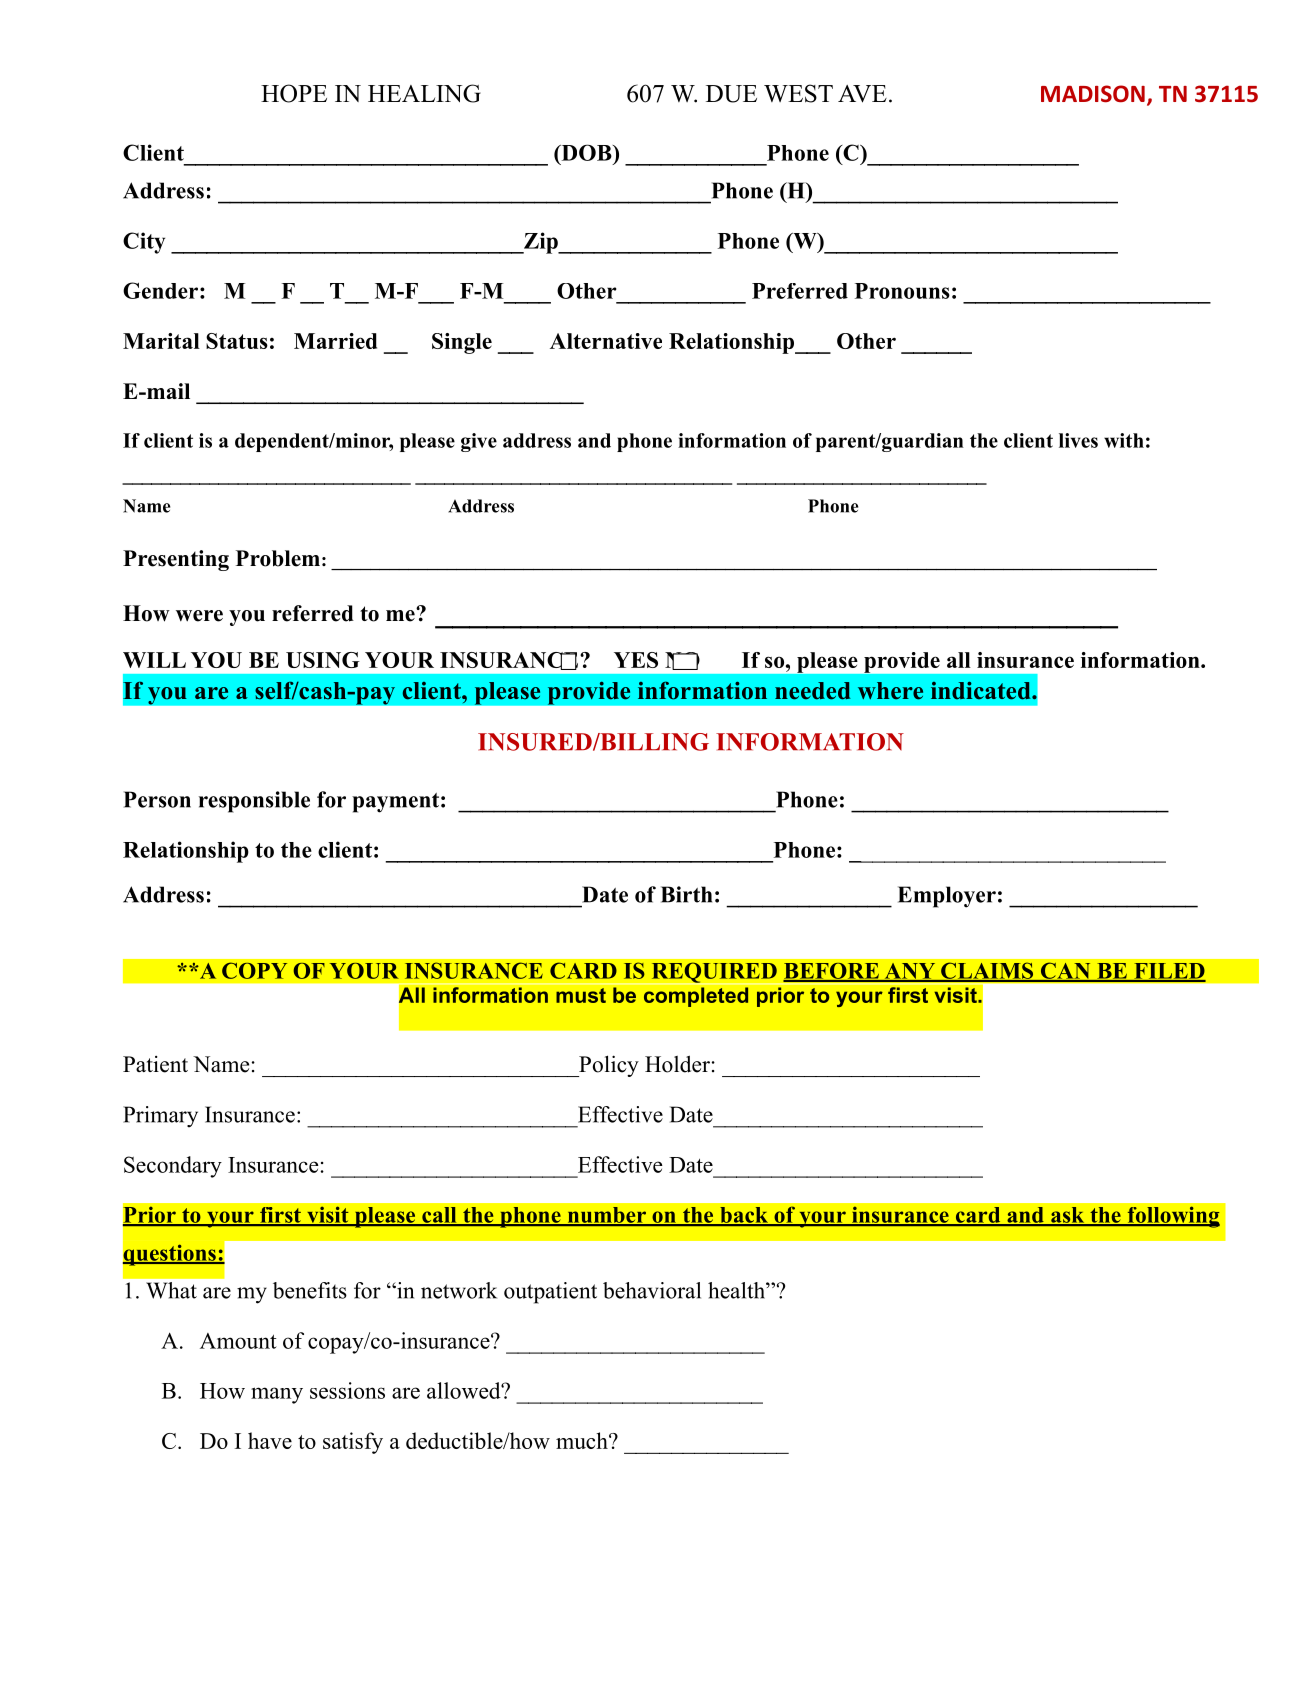  Describe the element at coordinates (176, 560) in the page. I see `Presenting` at that location.
